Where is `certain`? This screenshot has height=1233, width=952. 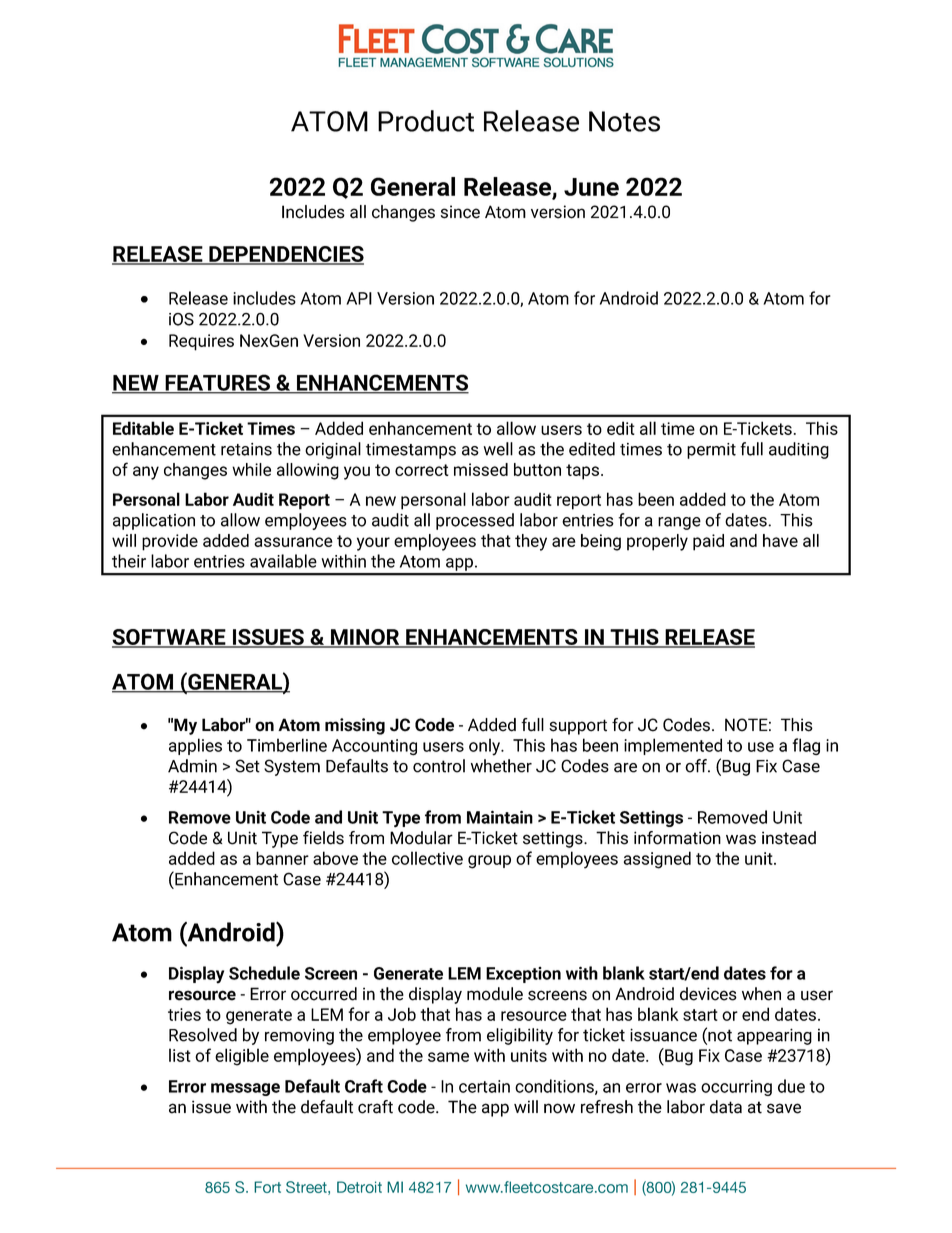
certain is located at coordinates (484, 1086).
